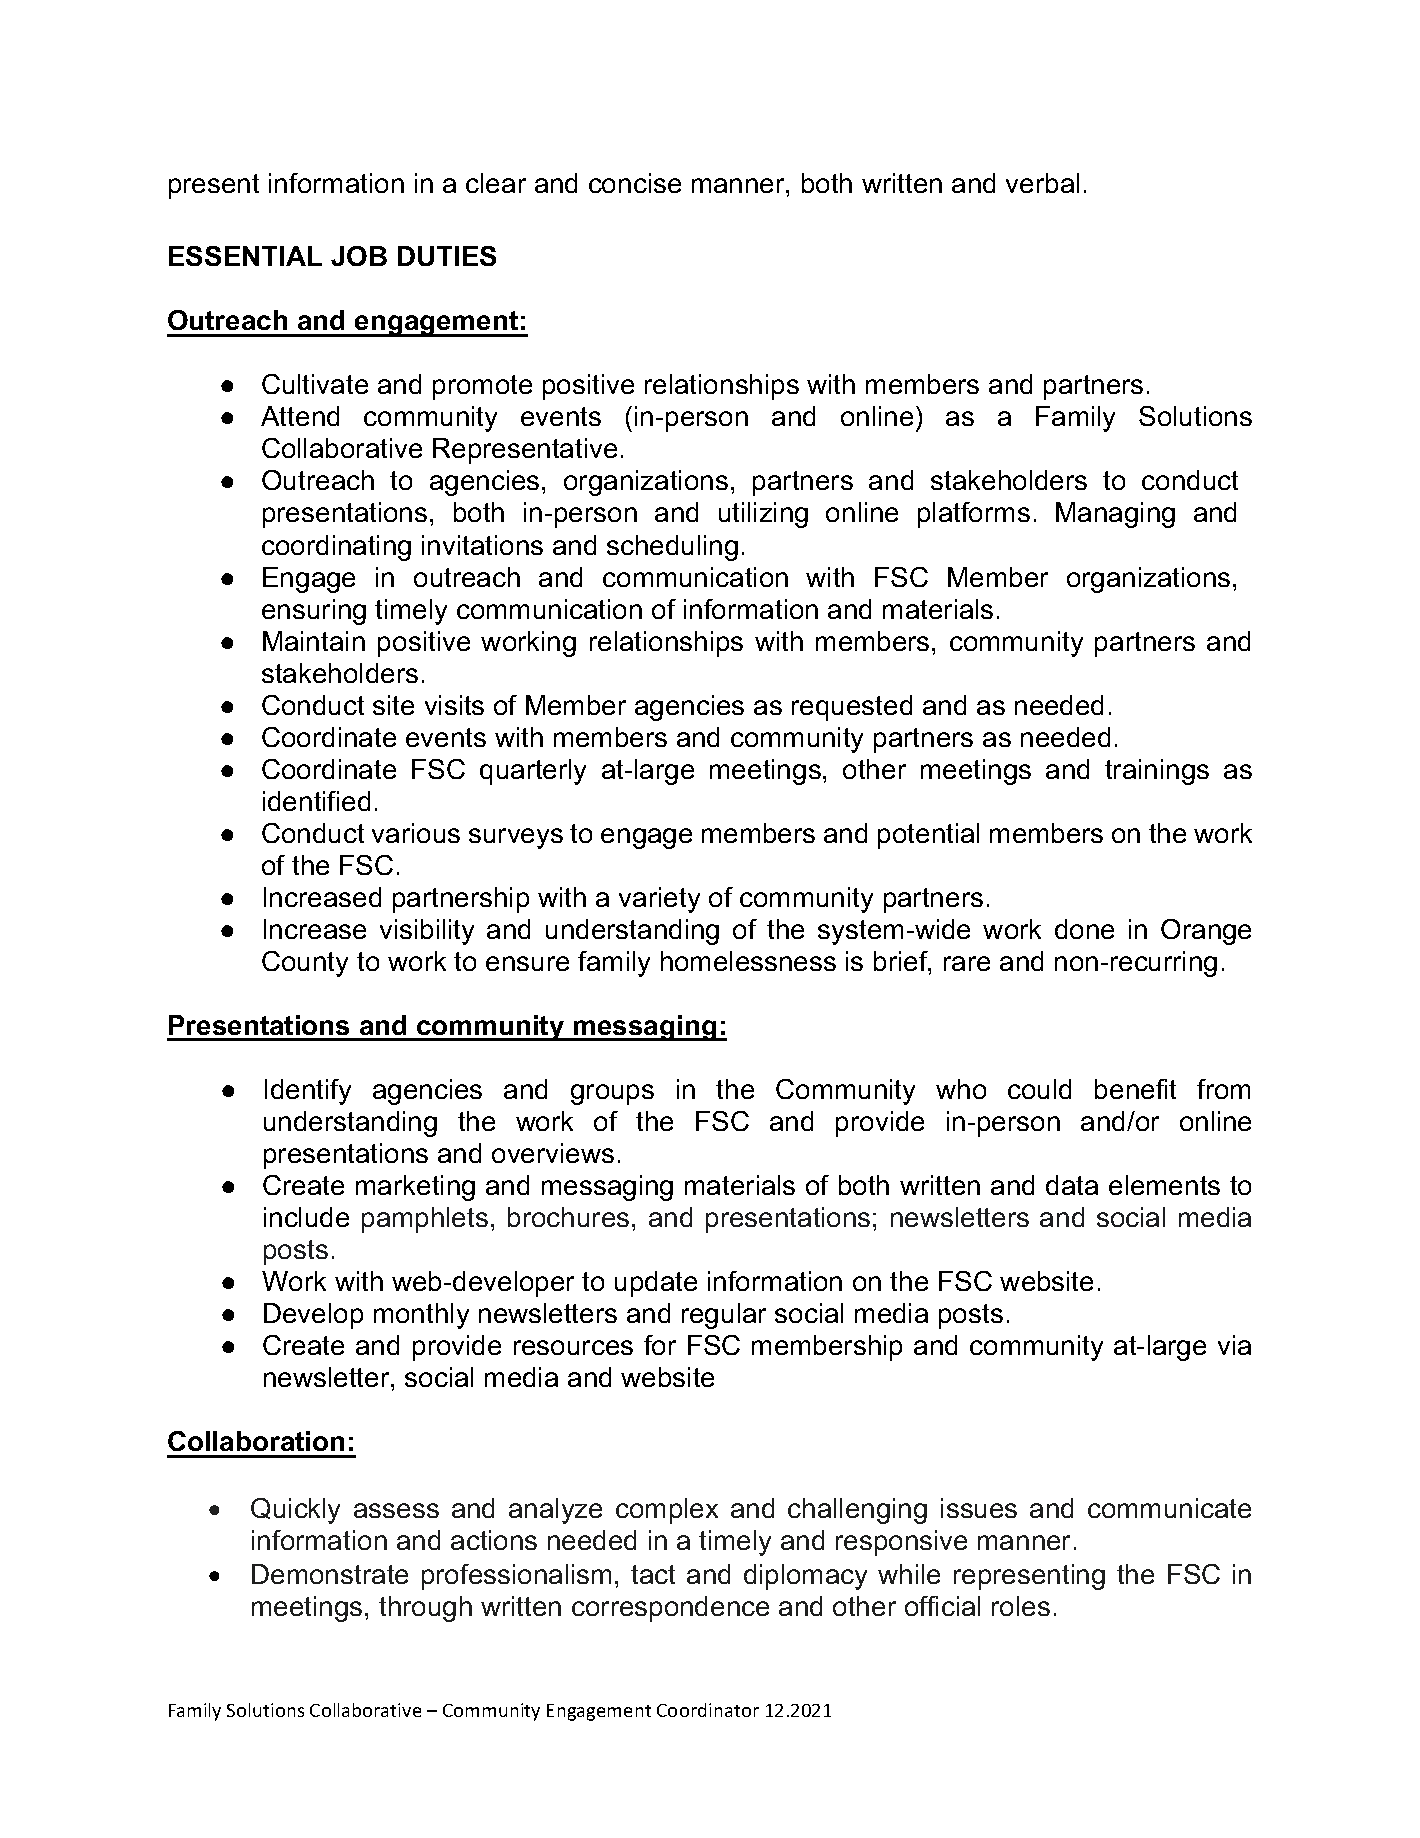 This page has height=1838, width=1420. I want to click on JOB, so click(359, 256).
